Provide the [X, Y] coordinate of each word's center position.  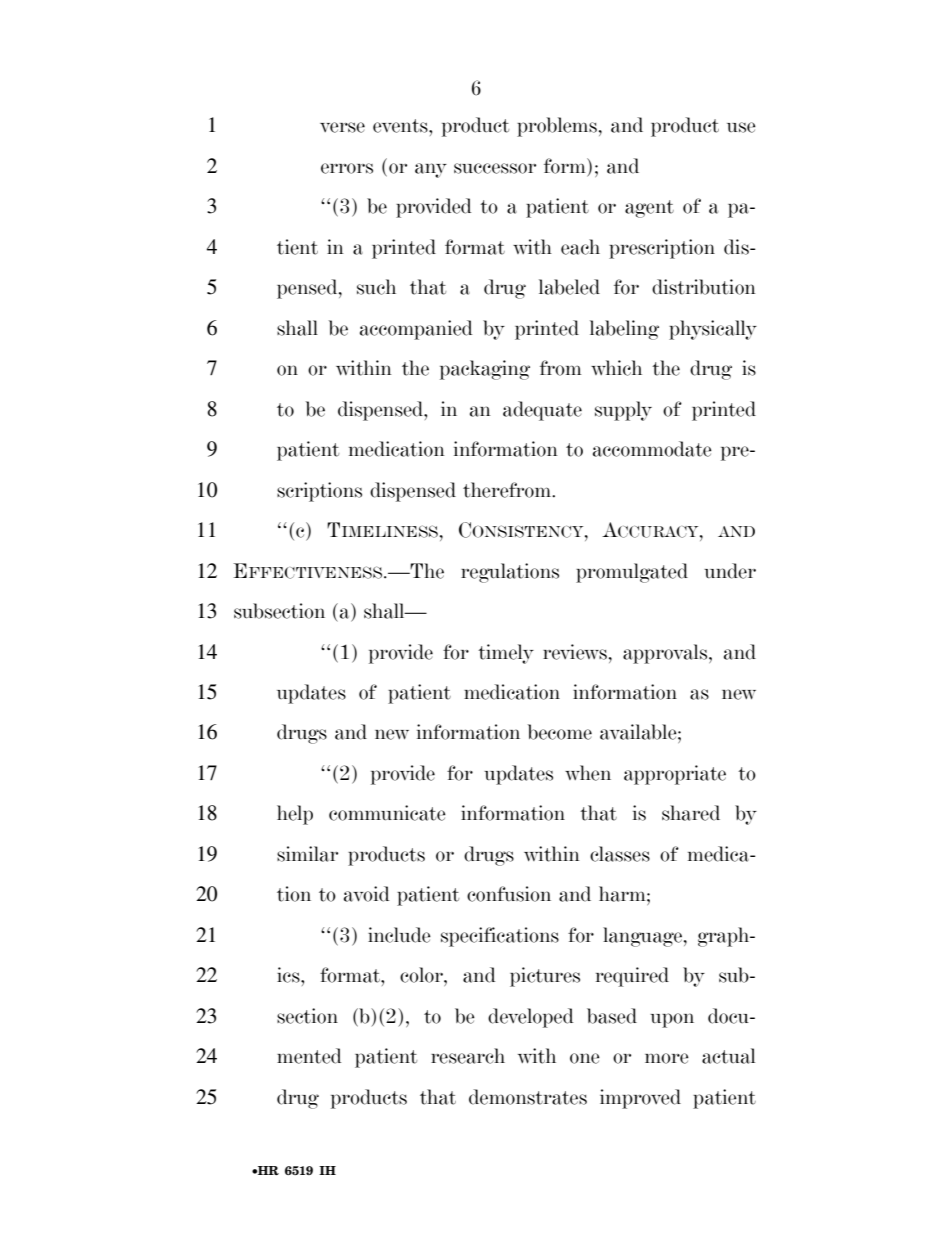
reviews [575, 652]
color [422, 975]
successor [495, 168]
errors [347, 168]
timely [506, 654]
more [667, 1058]
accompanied [416, 330]
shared [691, 813]
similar [307, 854]
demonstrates [528, 1097]
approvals [666, 654]
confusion [509, 894]
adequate [542, 411]
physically [713, 330]
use [741, 127]
